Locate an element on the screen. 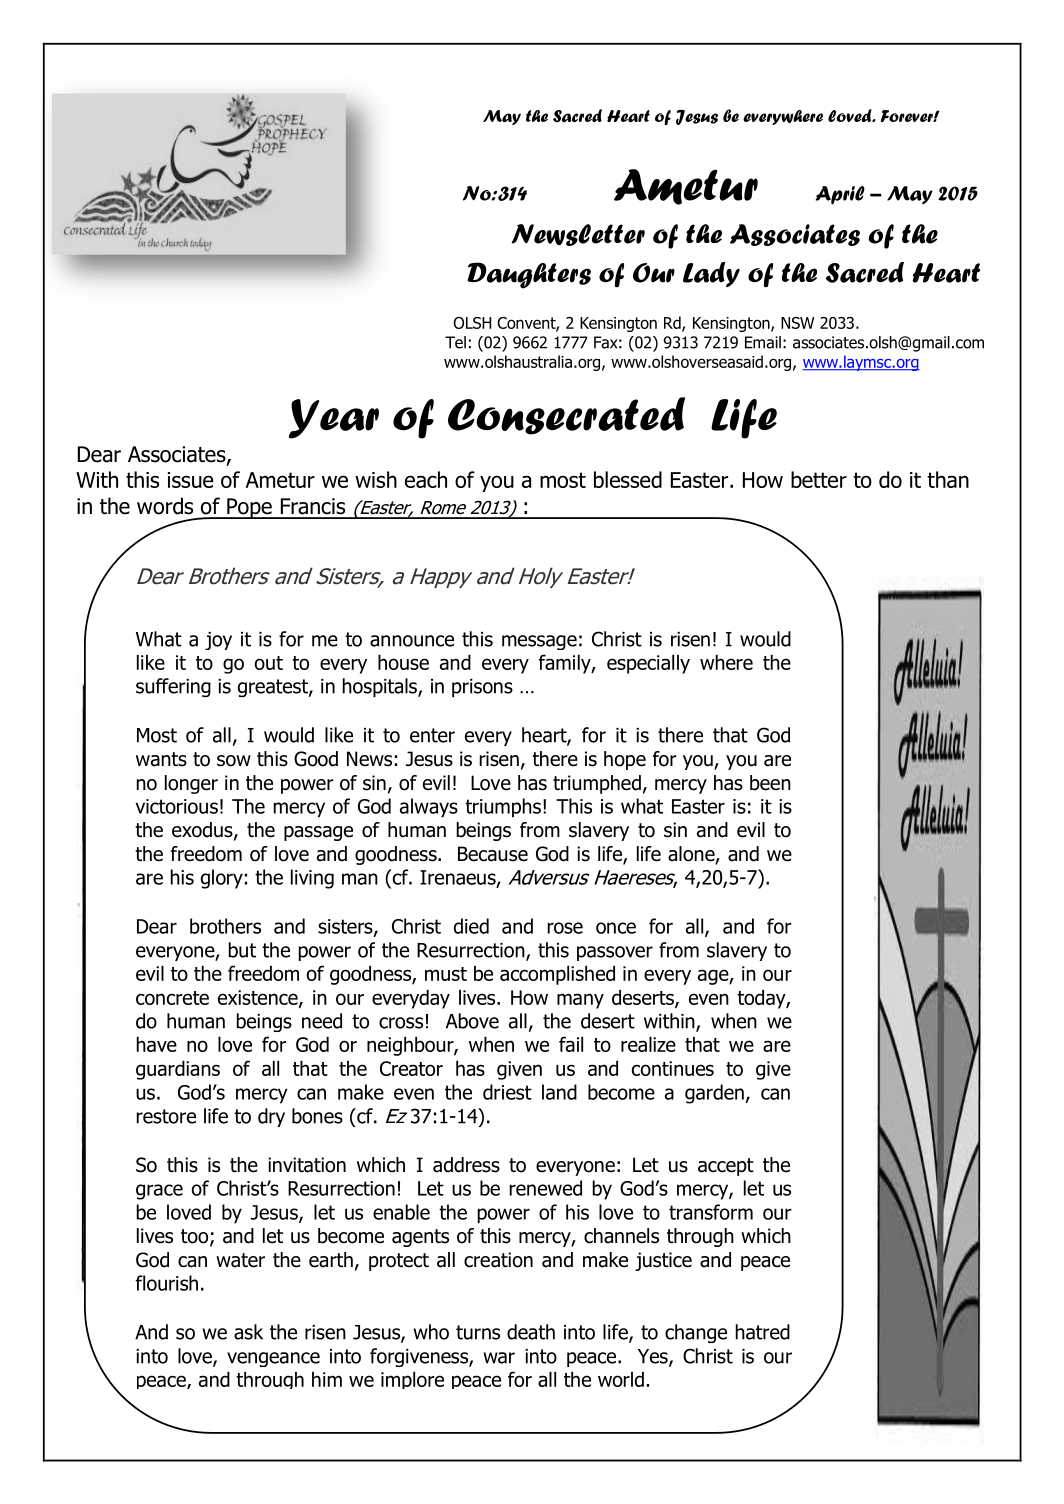 The width and height of the screenshot is (1064, 1504). Daughters is located at coordinates (529, 275).
